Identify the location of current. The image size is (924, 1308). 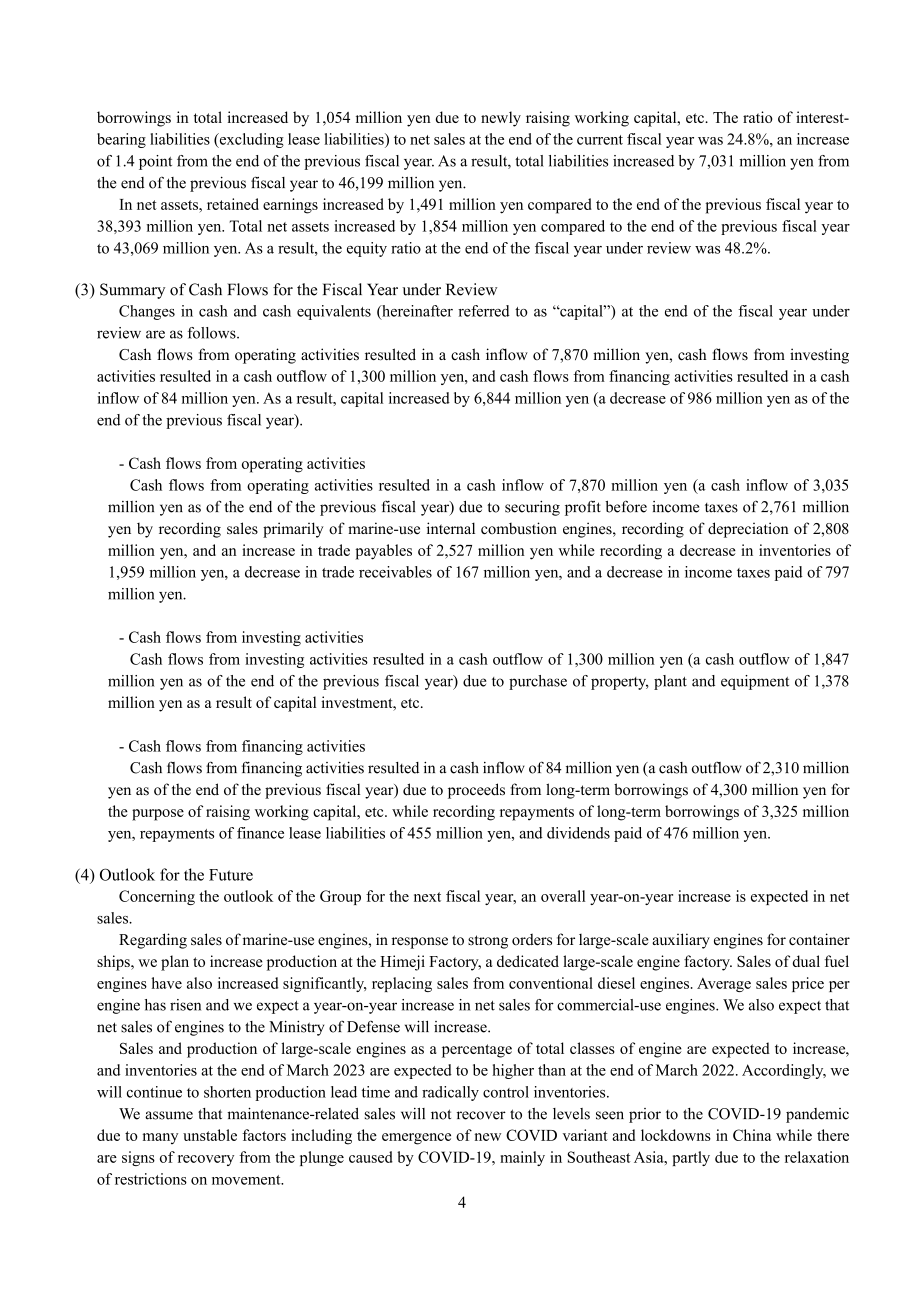
(600, 140).
